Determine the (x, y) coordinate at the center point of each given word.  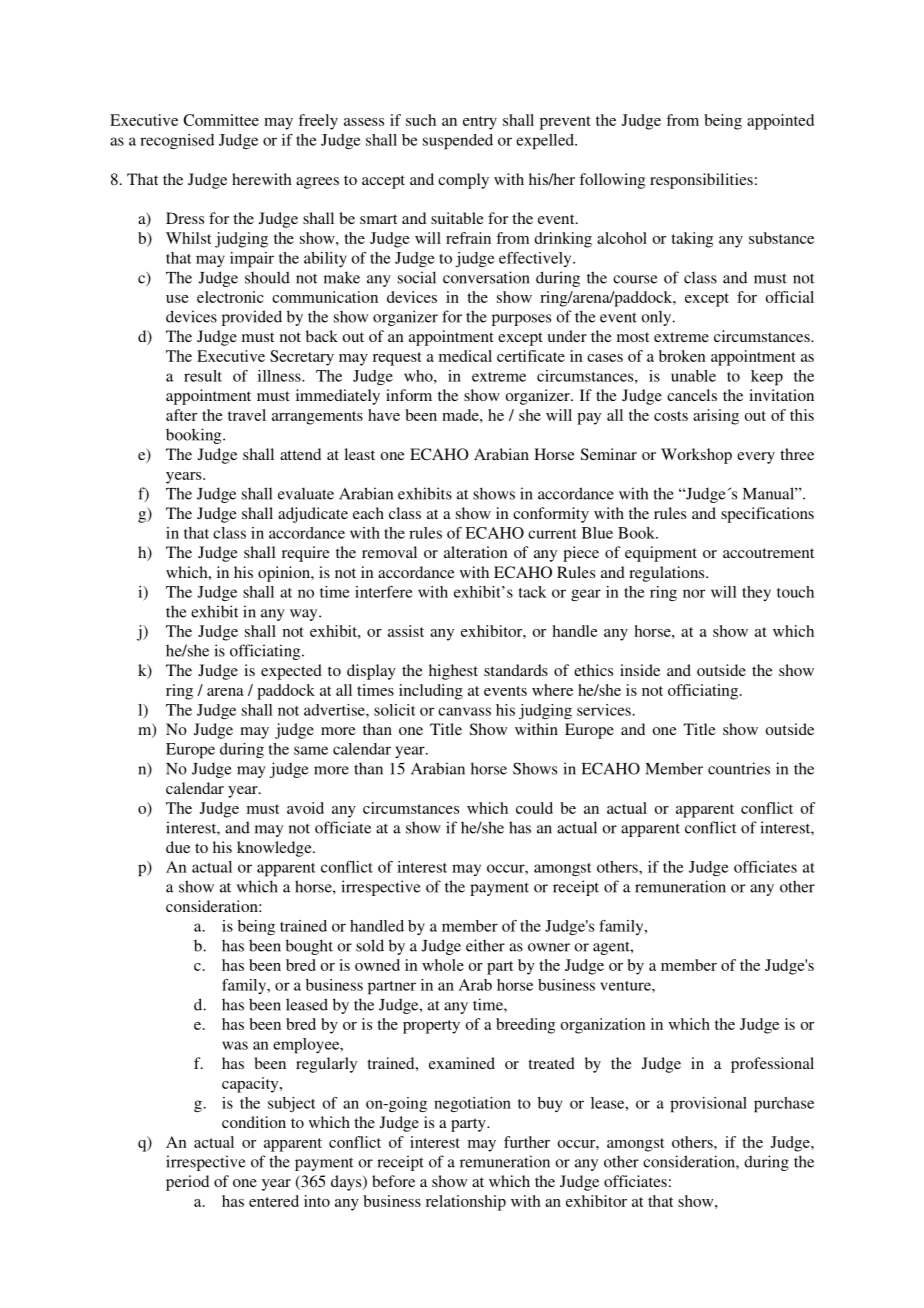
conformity (551, 515)
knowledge (275, 849)
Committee (221, 120)
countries (739, 768)
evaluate (306, 493)
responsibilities (701, 181)
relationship (466, 1203)
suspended (458, 142)
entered (274, 1201)
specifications (767, 515)
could (534, 808)
